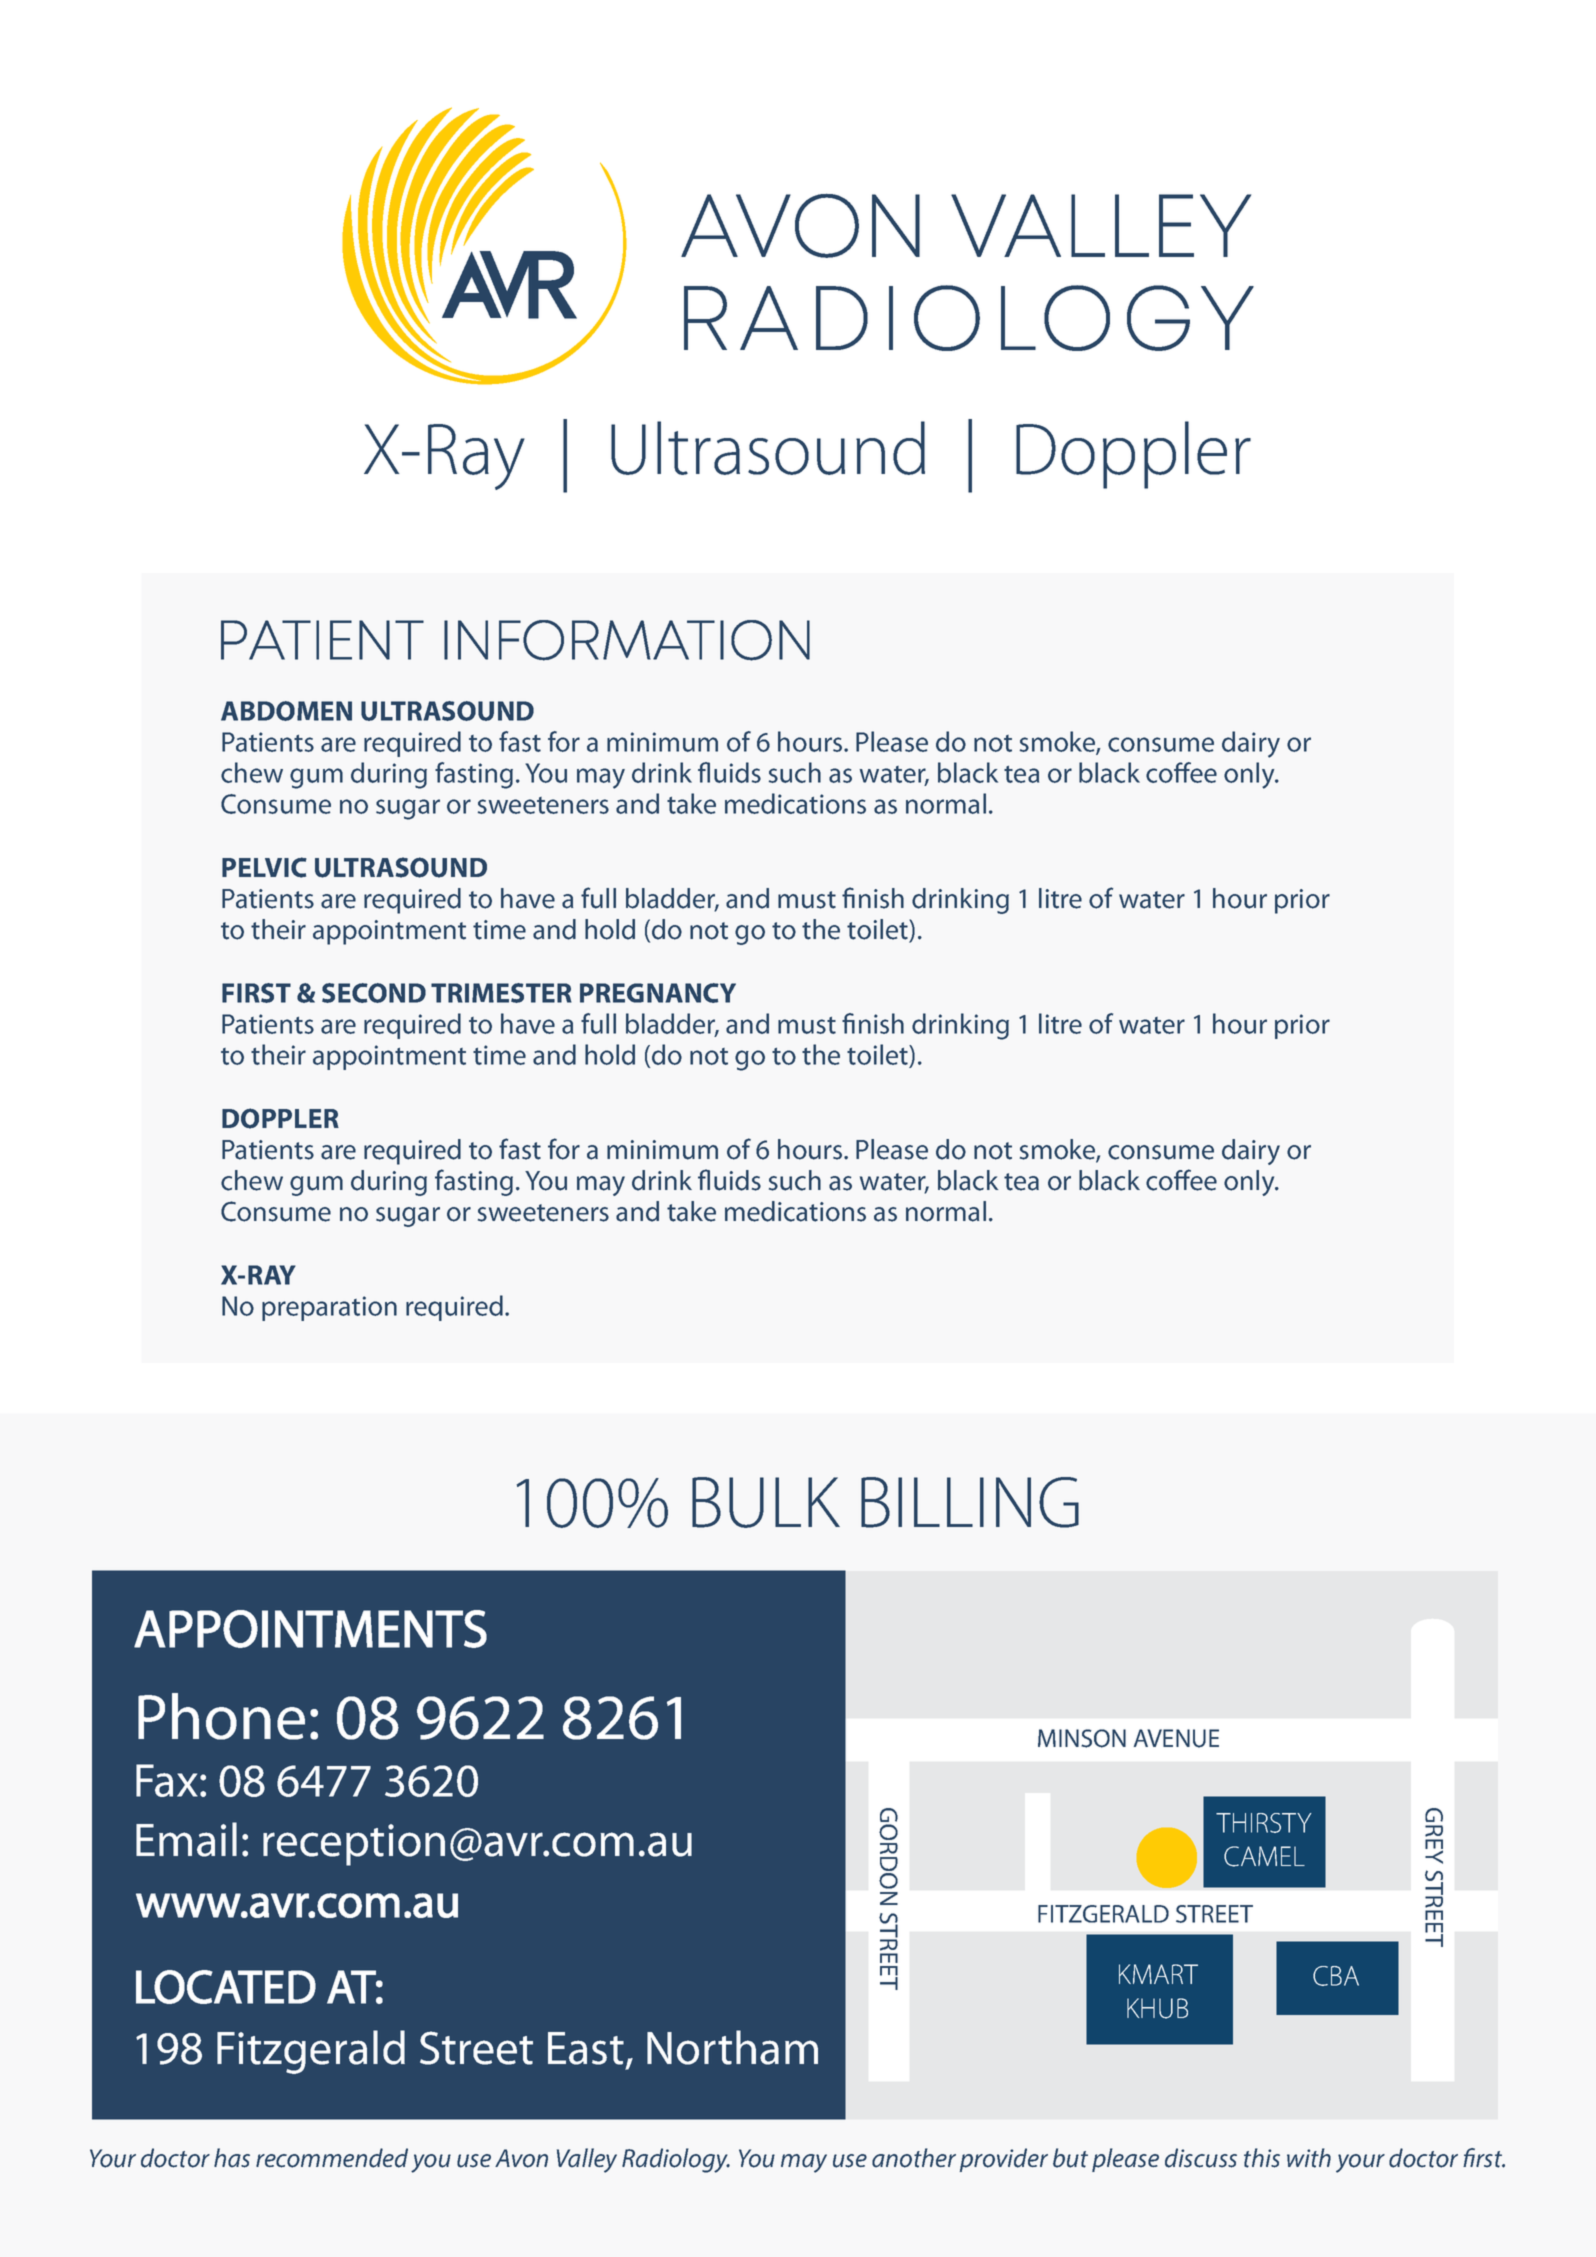 This page has width=1596, height=2257. Describe the element at coordinates (286, 711) in the page. I see `ABDOMEN` at that location.
